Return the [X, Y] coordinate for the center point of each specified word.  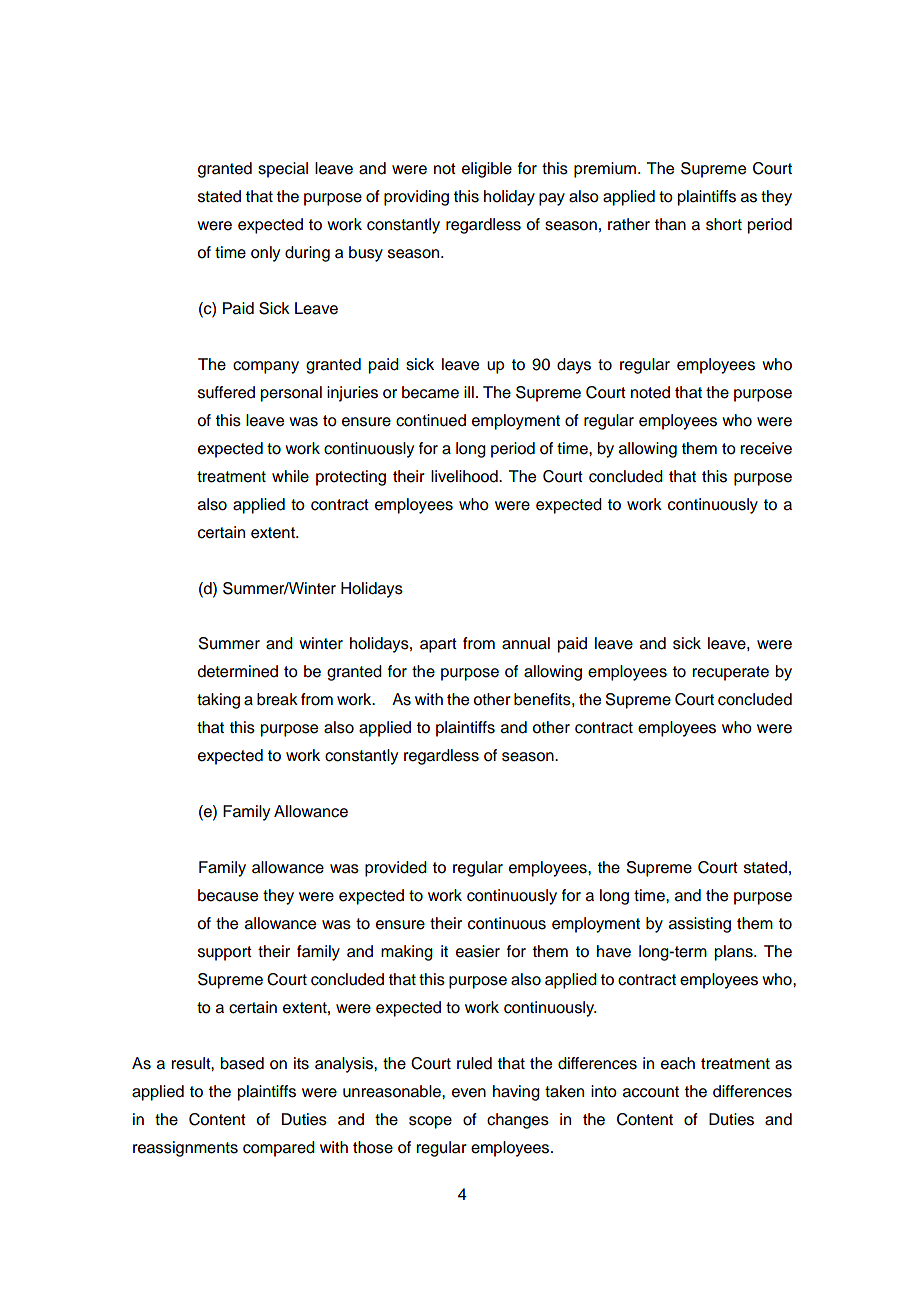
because [228, 895]
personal [291, 394]
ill [469, 392]
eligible [487, 170]
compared [279, 1149]
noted [650, 392]
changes [518, 1121]
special [283, 170]
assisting [700, 925]
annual [526, 643]
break [277, 699]
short [724, 224]
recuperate [730, 673]
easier [478, 951]
